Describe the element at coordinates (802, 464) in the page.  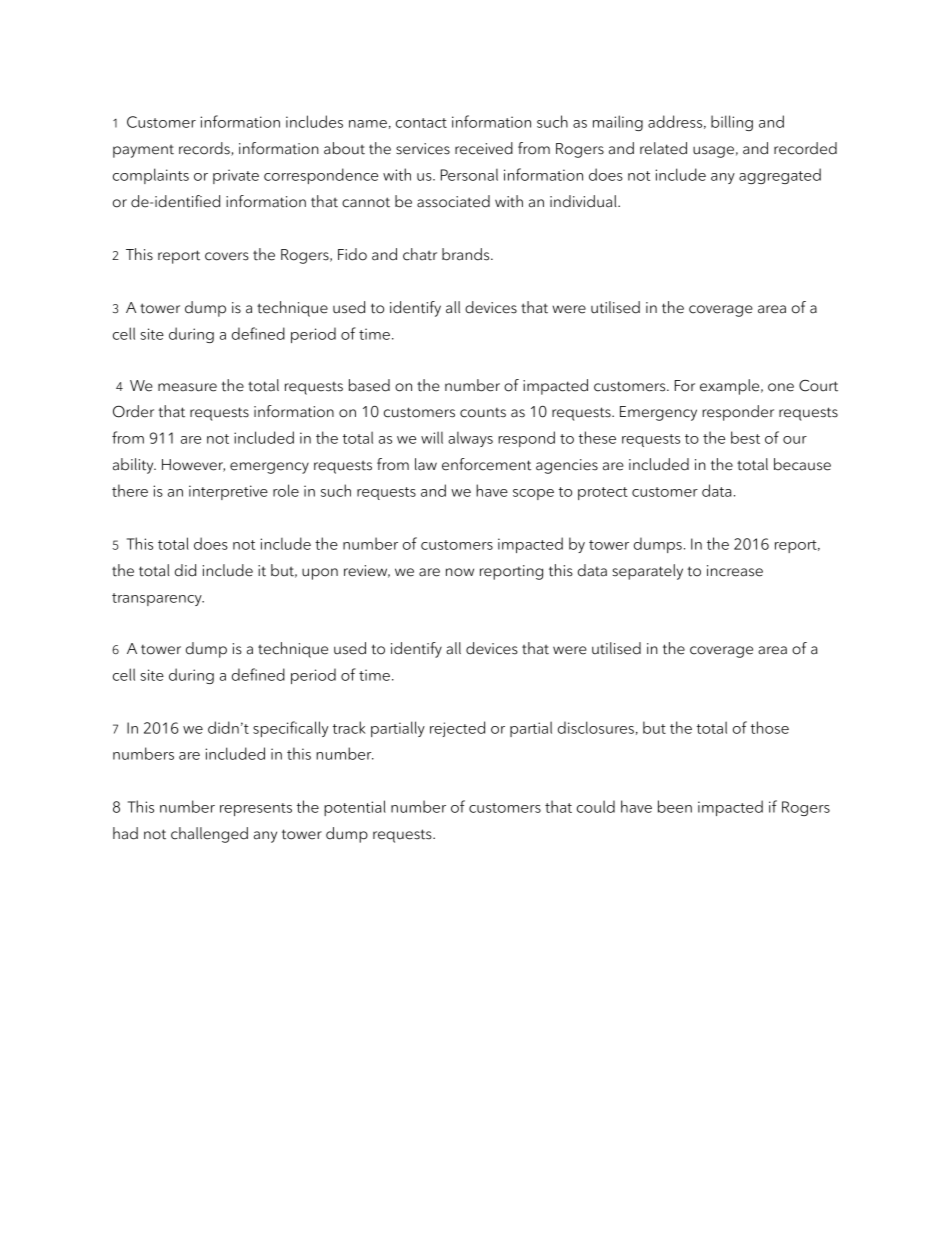
I see `because` at that location.
